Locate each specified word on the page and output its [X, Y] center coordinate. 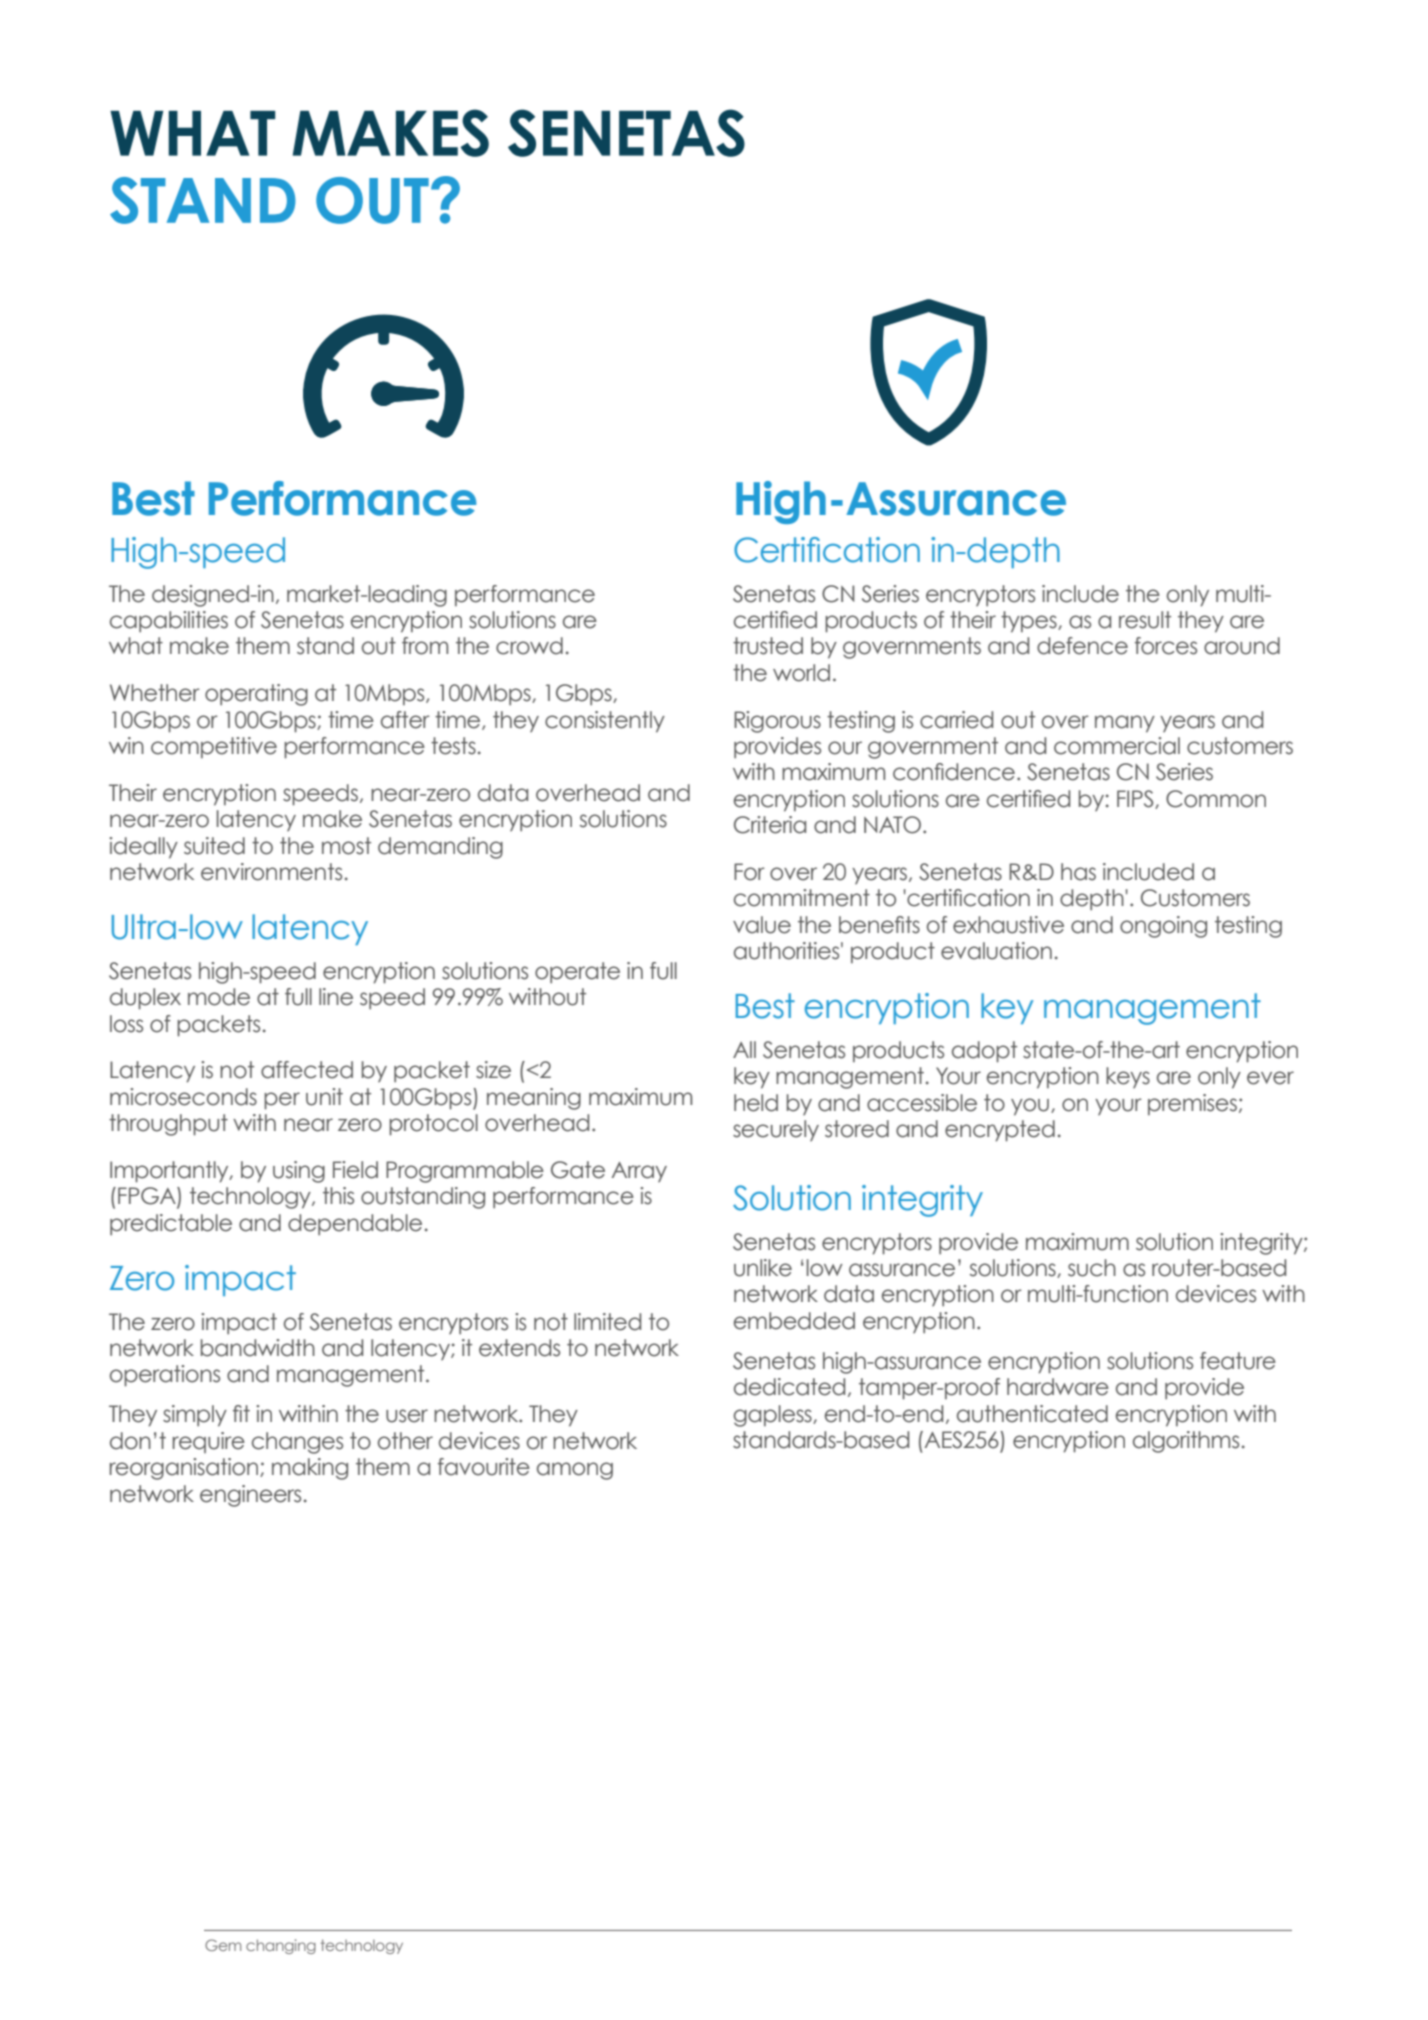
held [756, 1103]
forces [1166, 646]
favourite [484, 1467]
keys [1128, 1077]
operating [256, 695]
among [575, 1471]
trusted [768, 646]
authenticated [1032, 1414]
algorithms [1186, 1442]
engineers [250, 1496]
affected [307, 1070]
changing [281, 1946]
